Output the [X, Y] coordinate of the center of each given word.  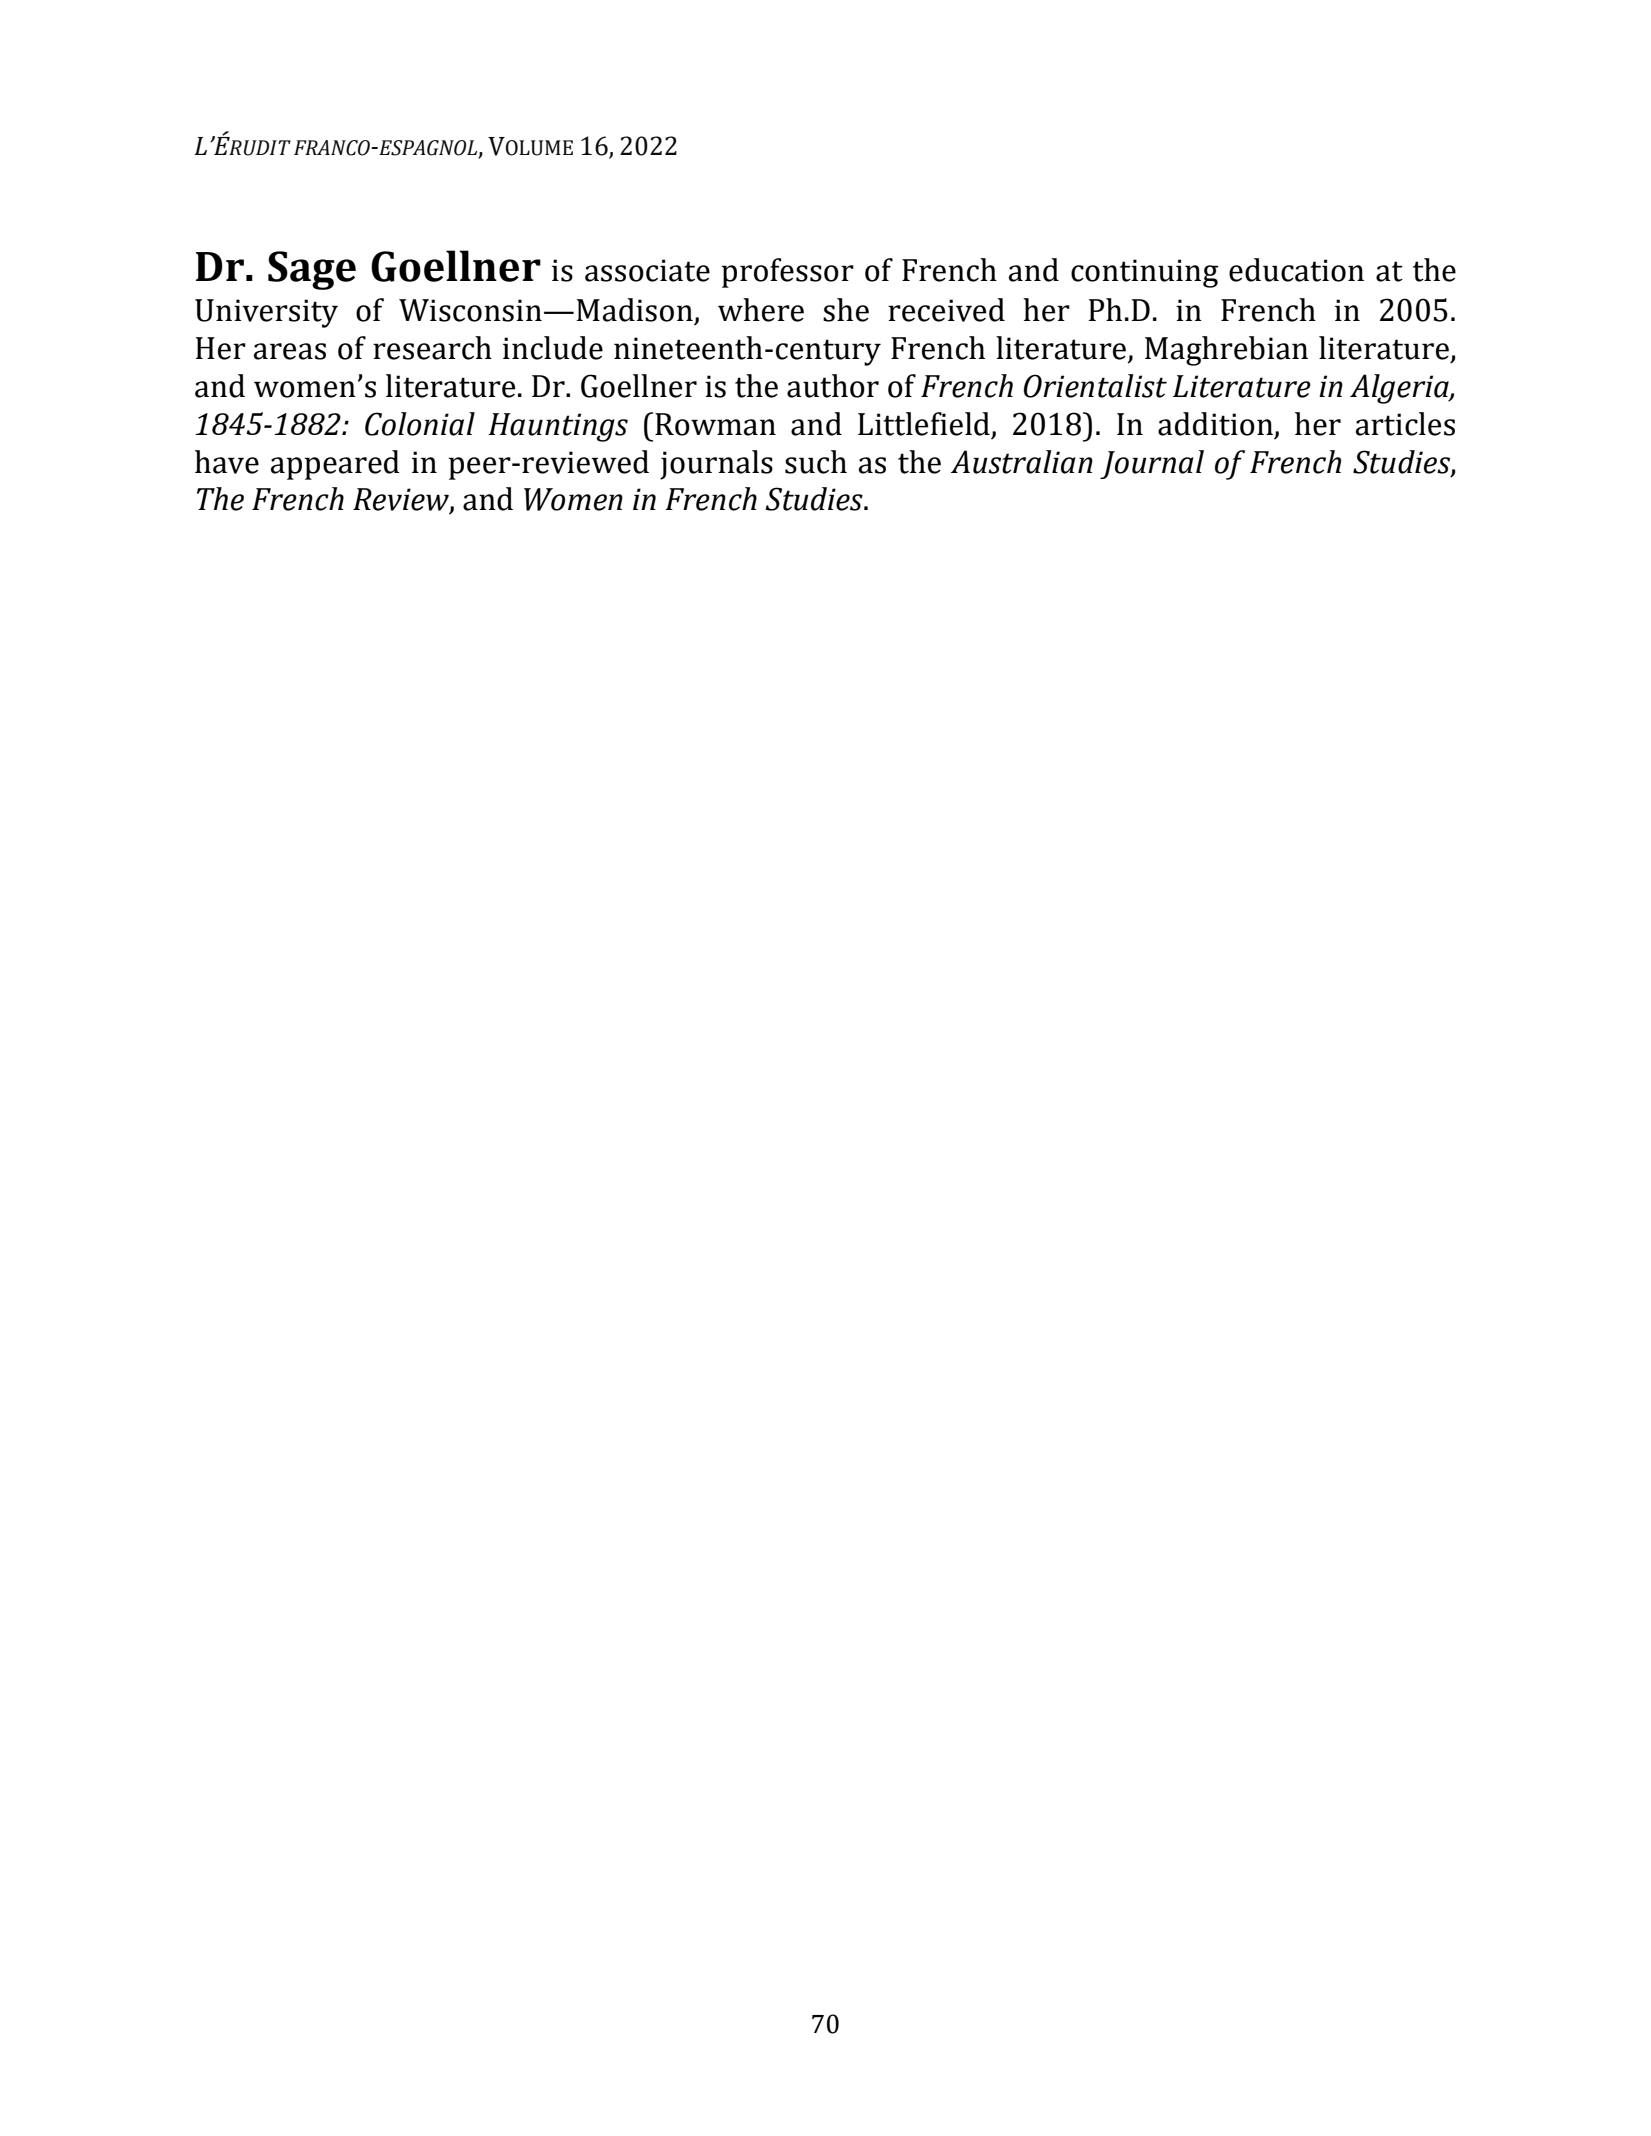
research [432, 348]
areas [290, 351]
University [266, 313]
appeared [335, 465]
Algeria [1400, 389]
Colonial [420, 424]
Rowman [715, 424]
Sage [312, 270]
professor [787, 273]
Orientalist [1095, 386]
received [946, 310]
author [833, 386]
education [1296, 270]
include [553, 348]
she [846, 310]
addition [1215, 424]
